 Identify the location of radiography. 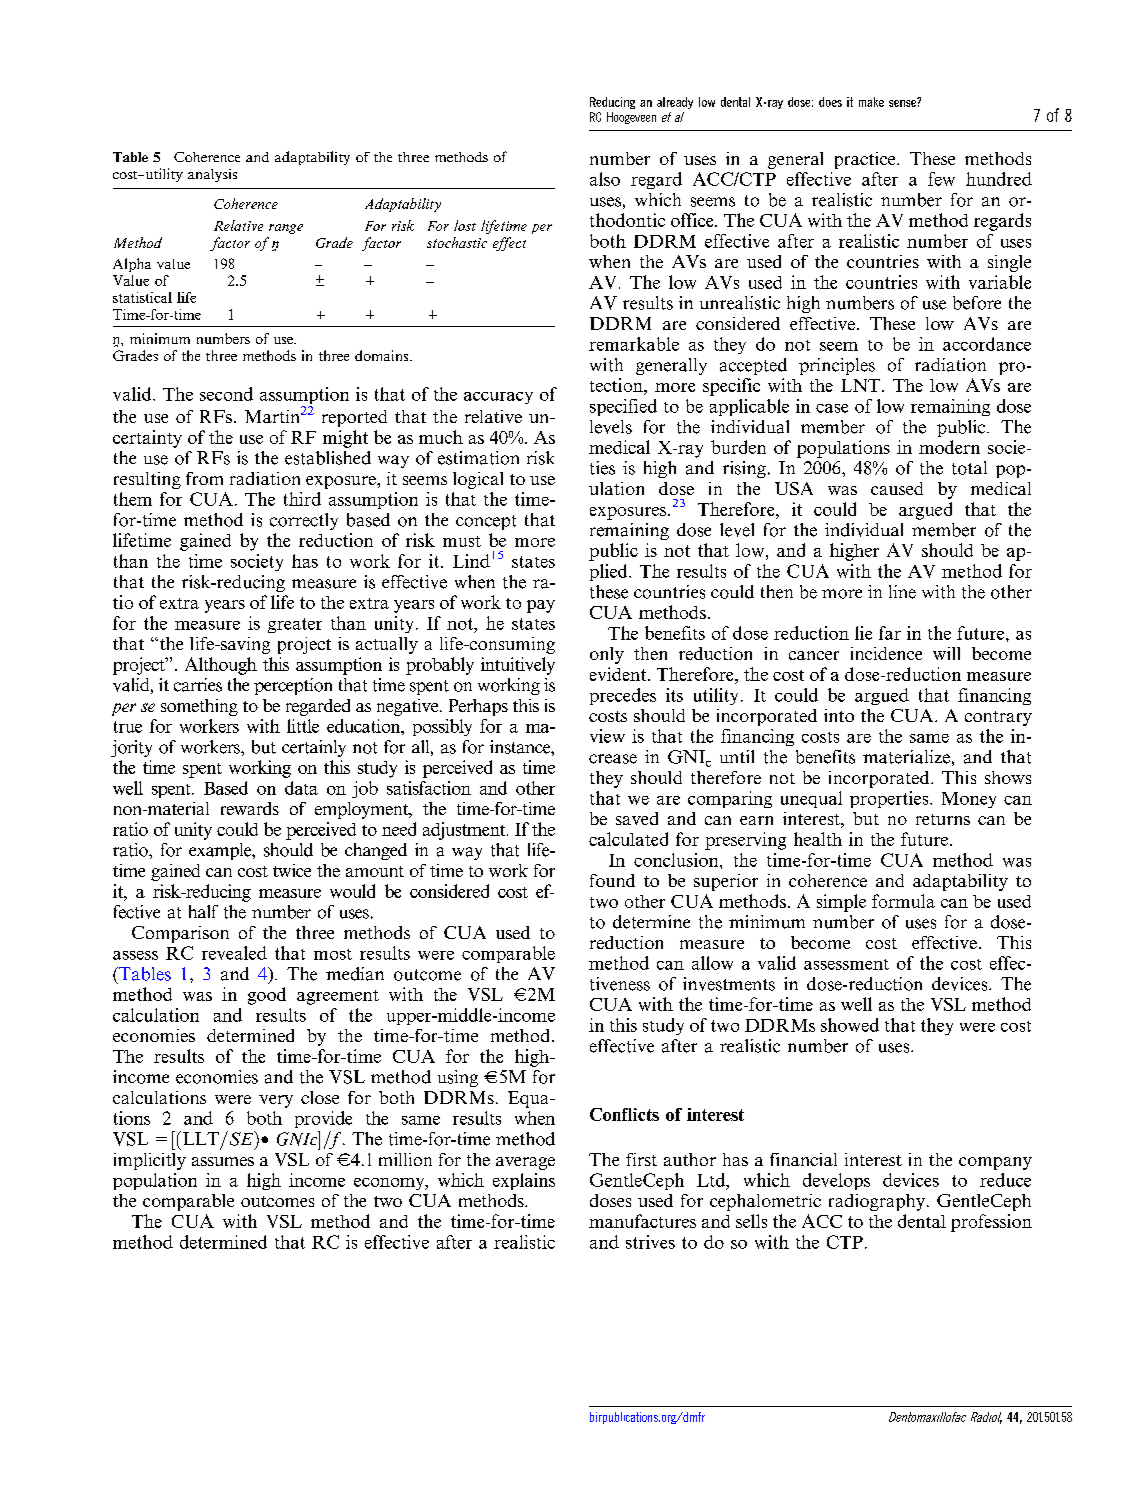
(877, 1202).
